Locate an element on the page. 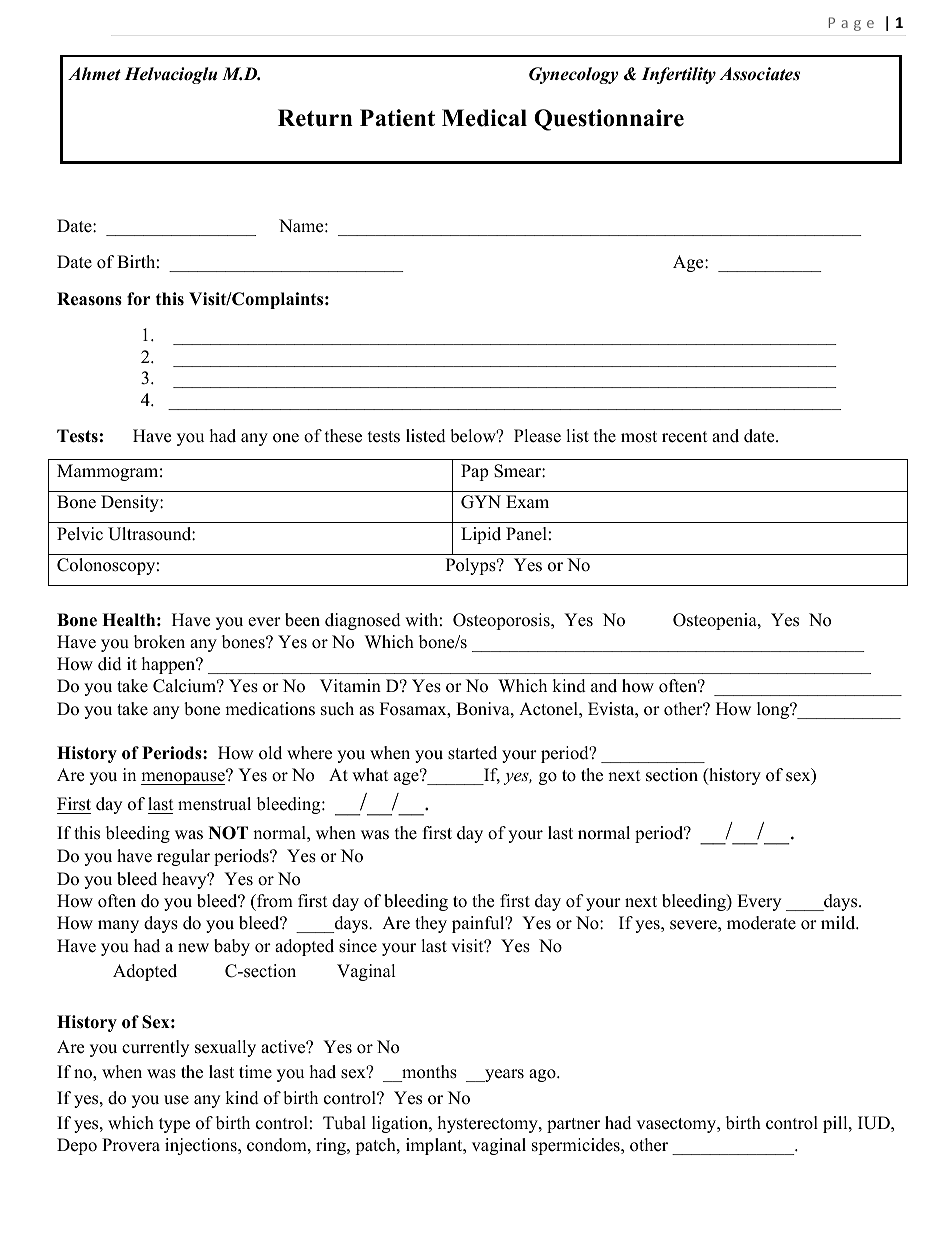 This document has height=1233, width=952. Medical is located at coordinates (484, 118).
